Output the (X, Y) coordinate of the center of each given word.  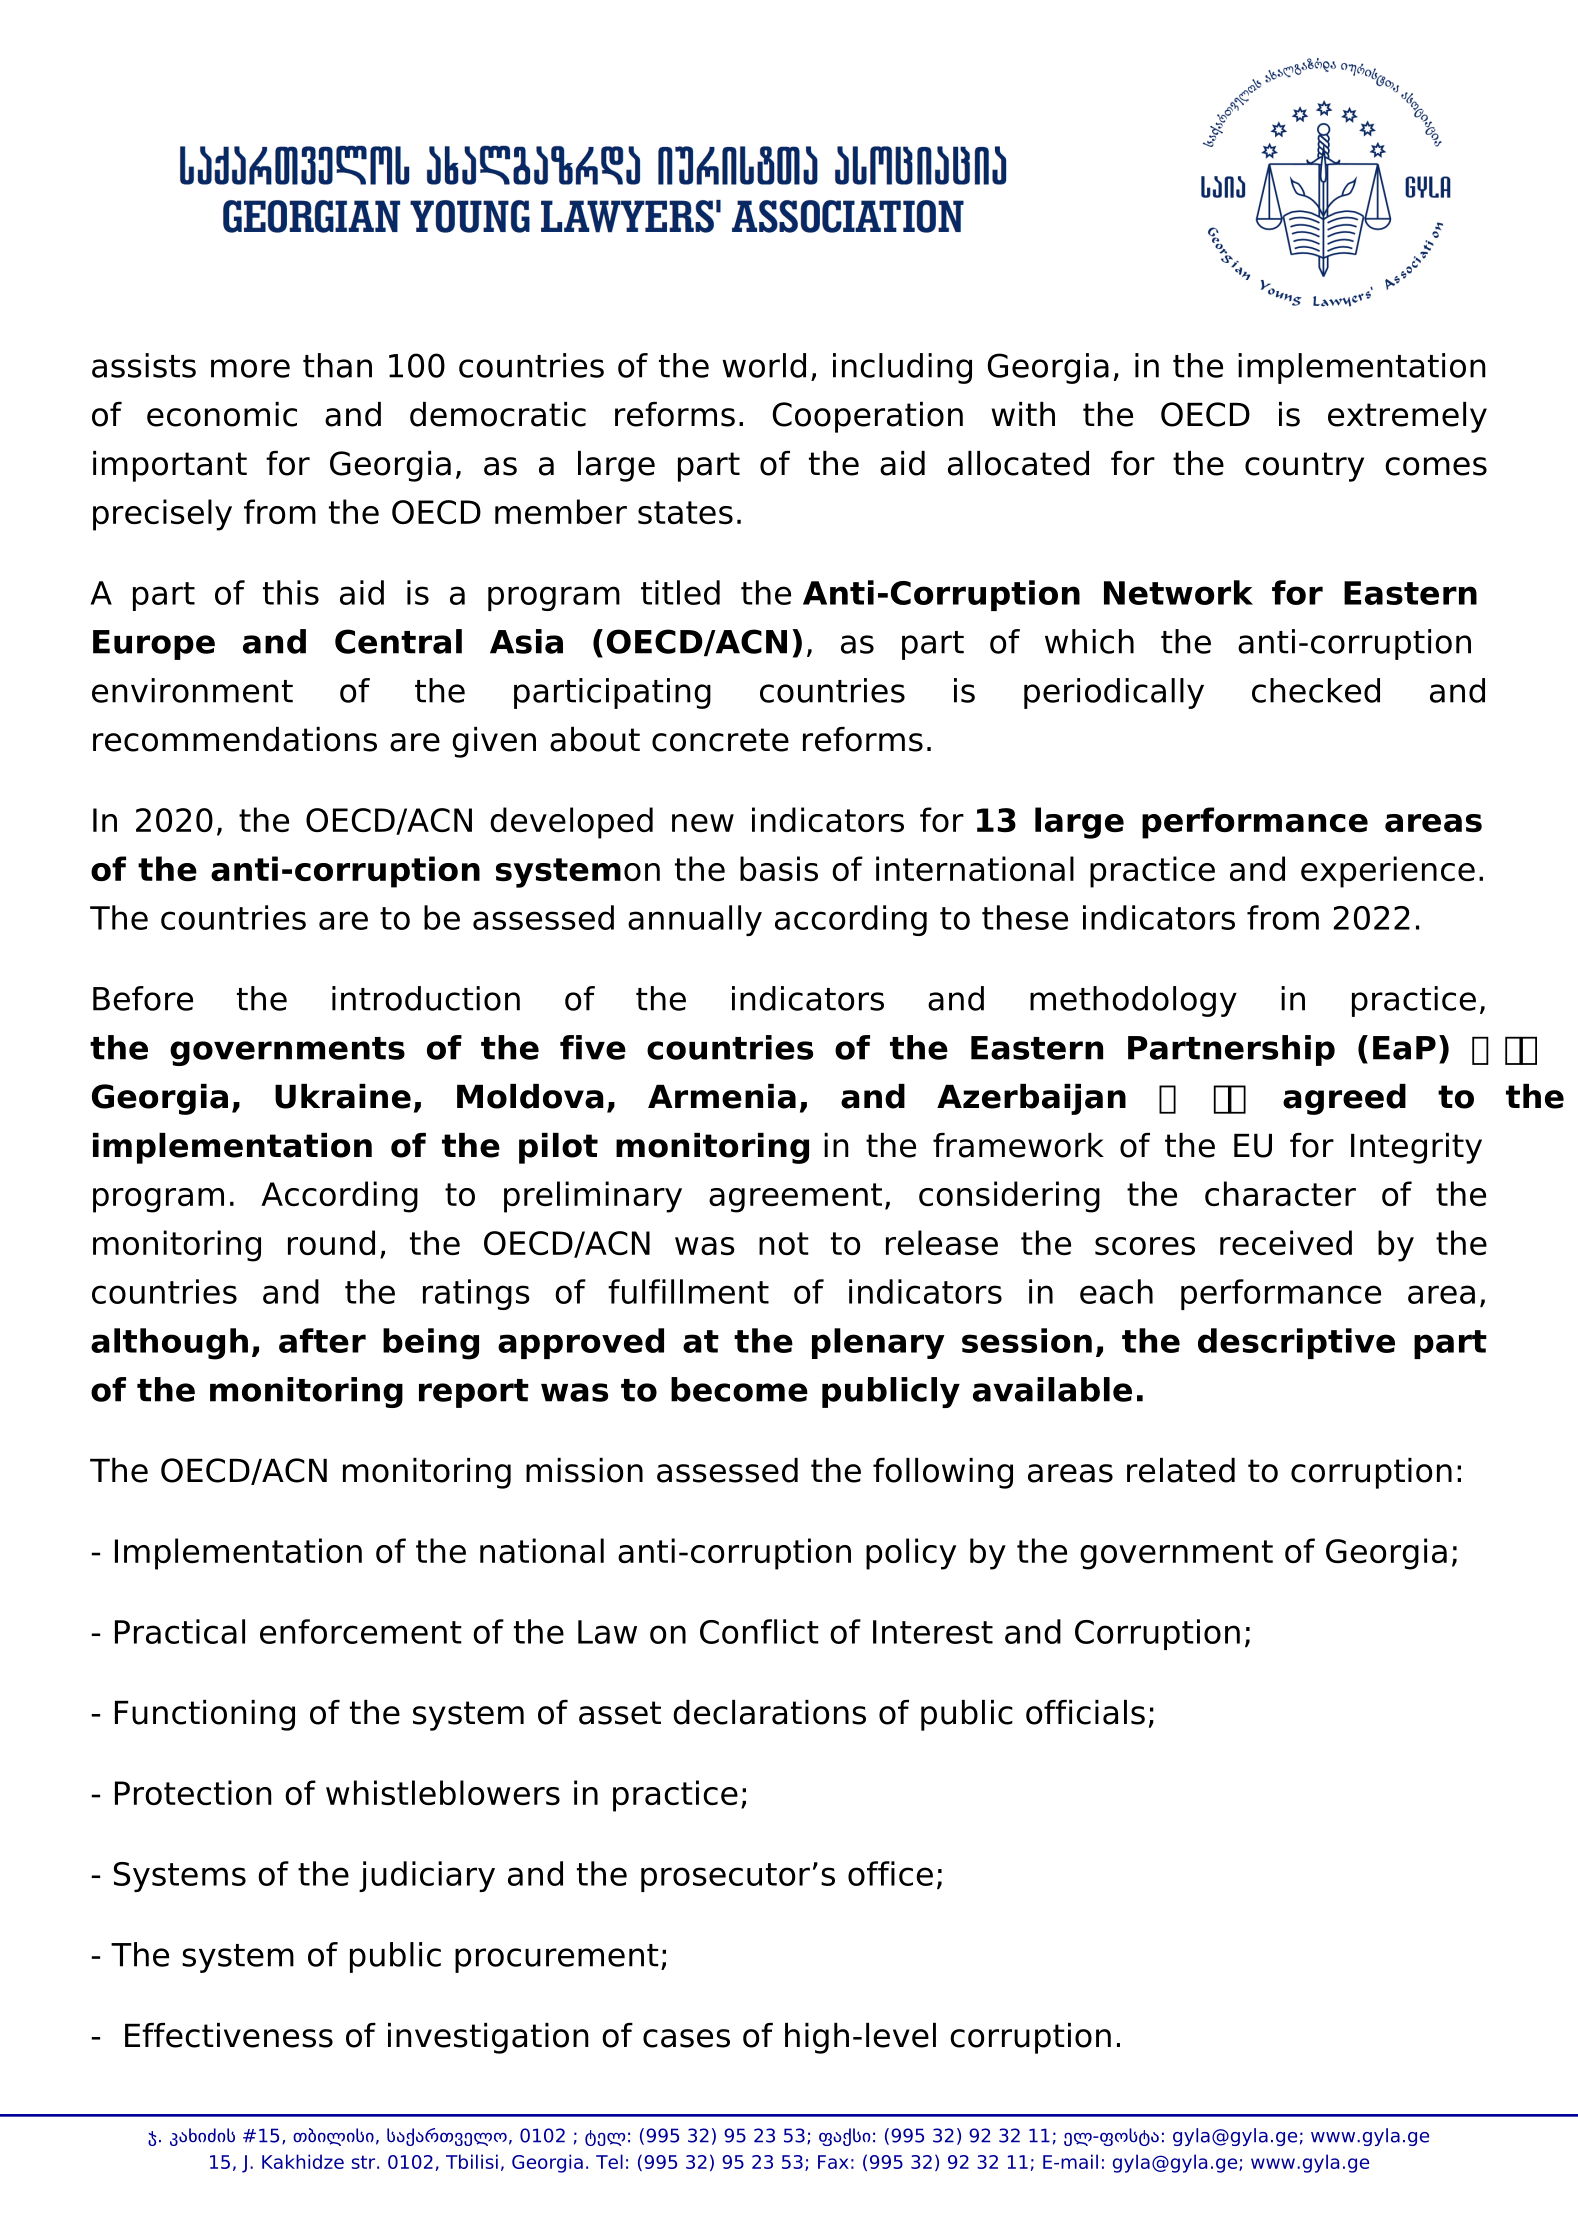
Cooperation (867, 417)
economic (222, 414)
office (890, 1873)
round (331, 1242)
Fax (833, 2162)
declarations (769, 1712)
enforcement (361, 1631)
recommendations (235, 739)
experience (1388, 872)
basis (779, 868)
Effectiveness (229, 2035)
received (1286, 1242)
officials (1085, 1712)
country (1304, 467)
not (784, 1243)
